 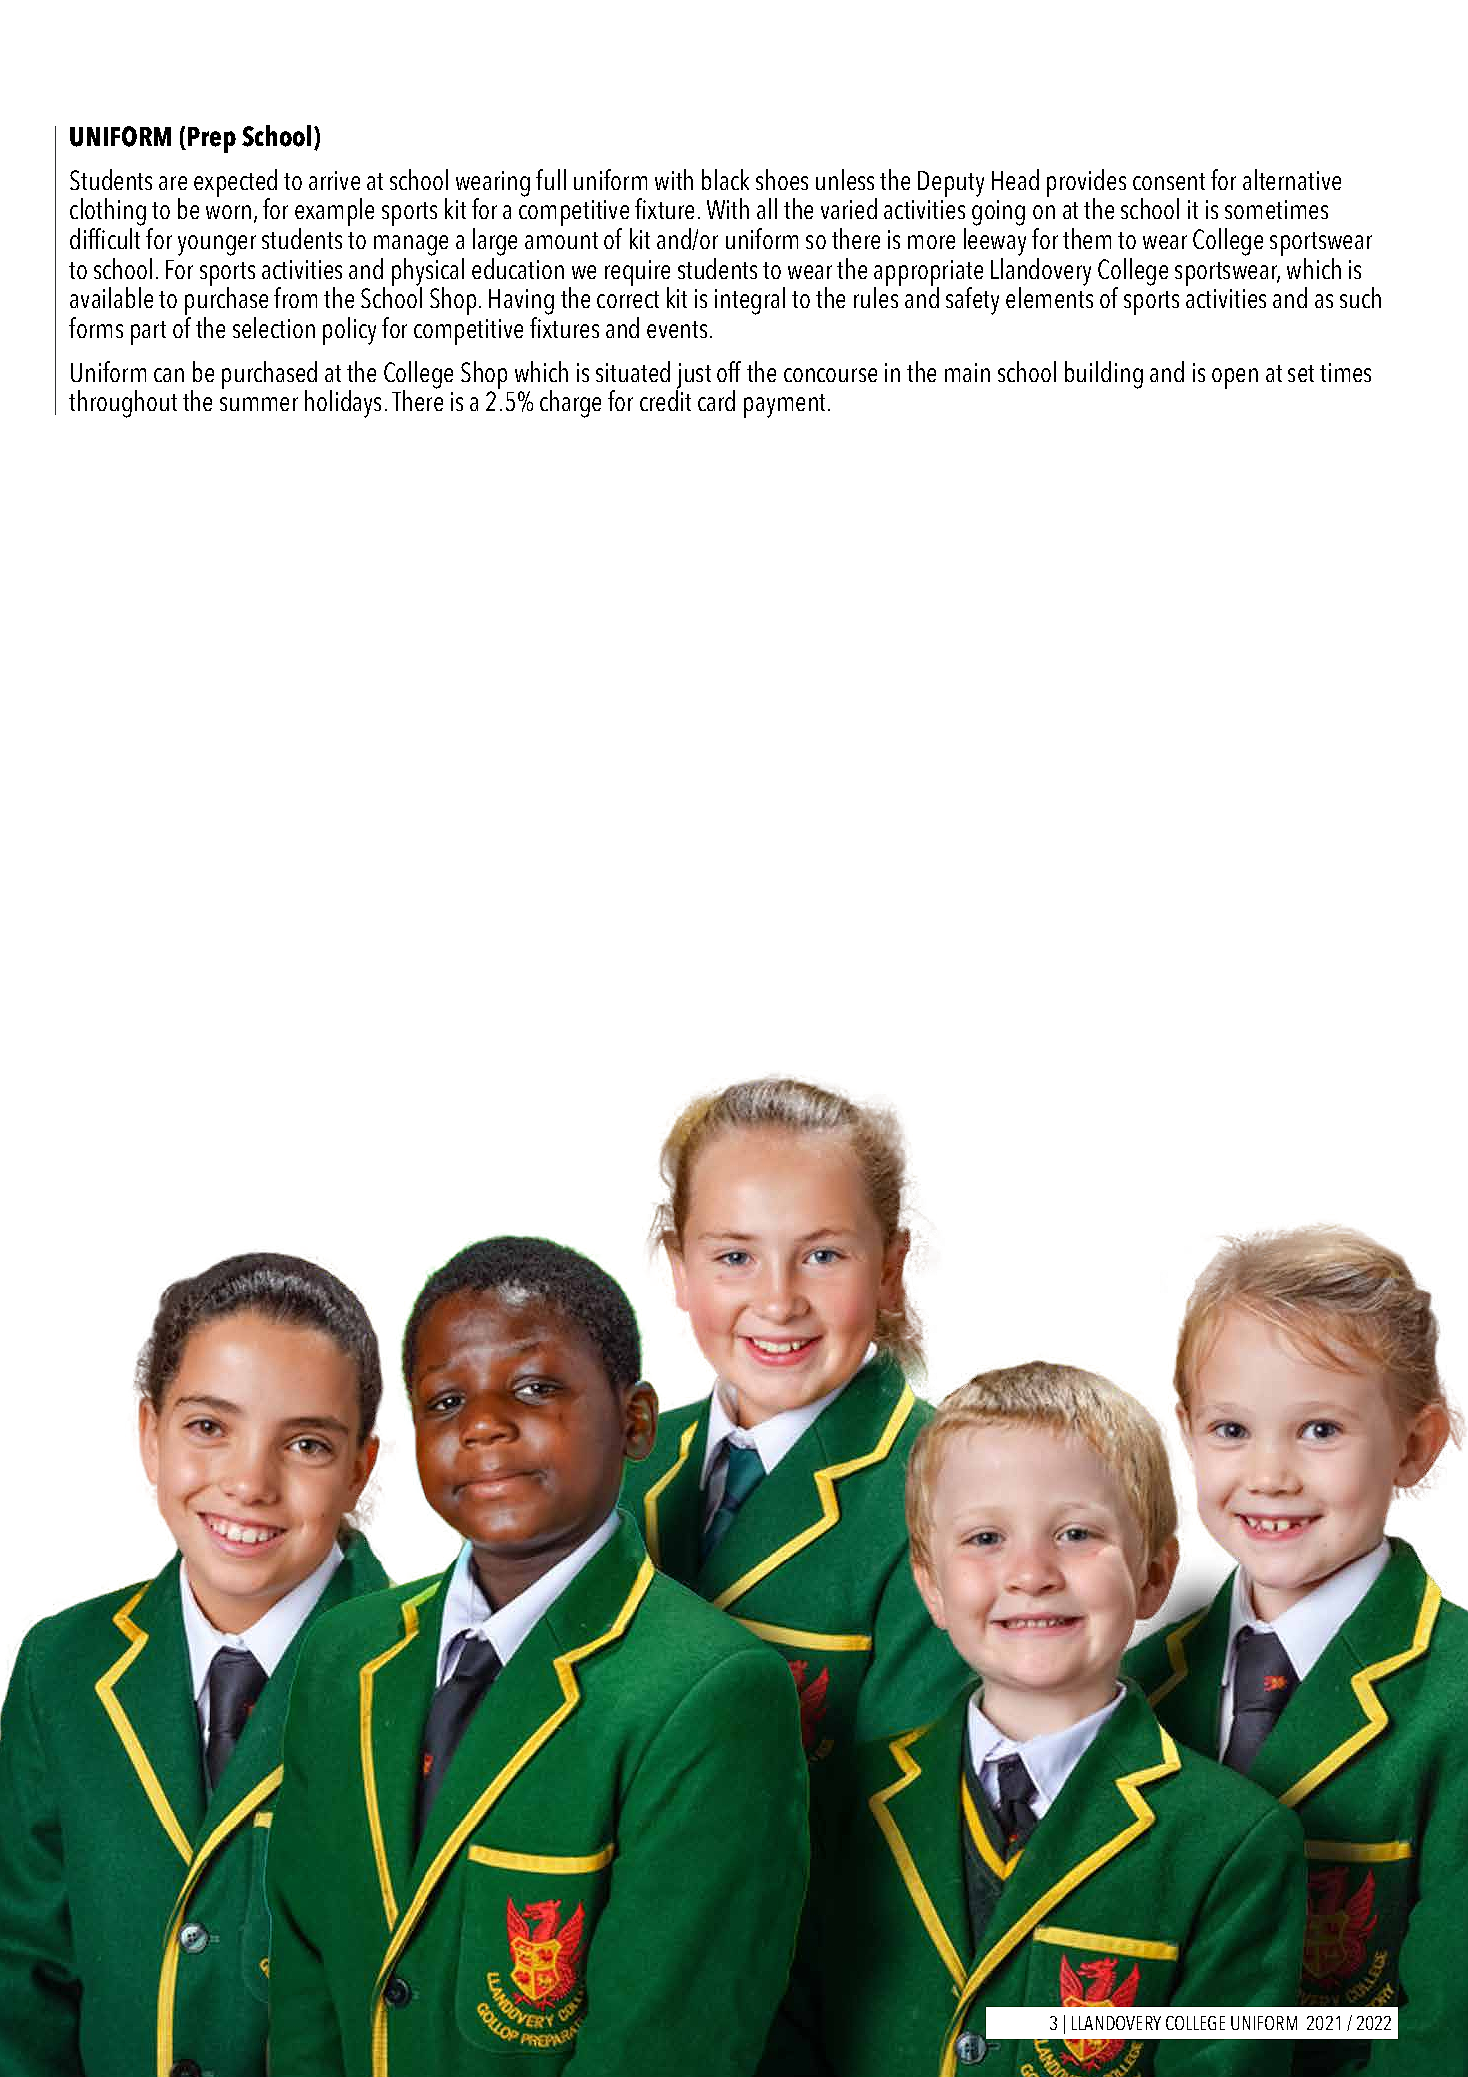 What do you see at coordinates (1360, 297) in the page?
I see `such` at bounding box center [1360, 297].
